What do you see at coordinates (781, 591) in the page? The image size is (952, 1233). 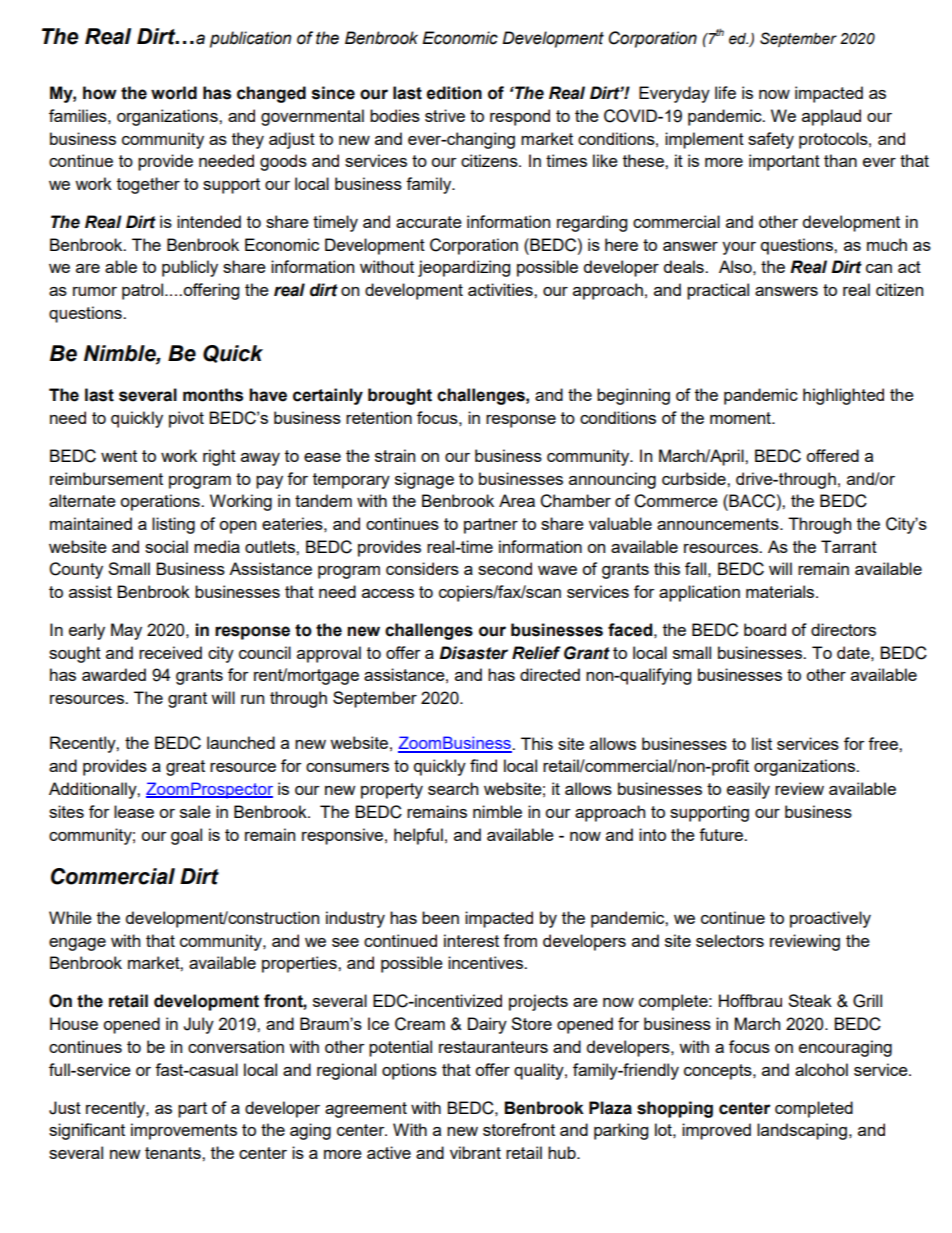 I see `materials` at bounding box center [781, 591].
